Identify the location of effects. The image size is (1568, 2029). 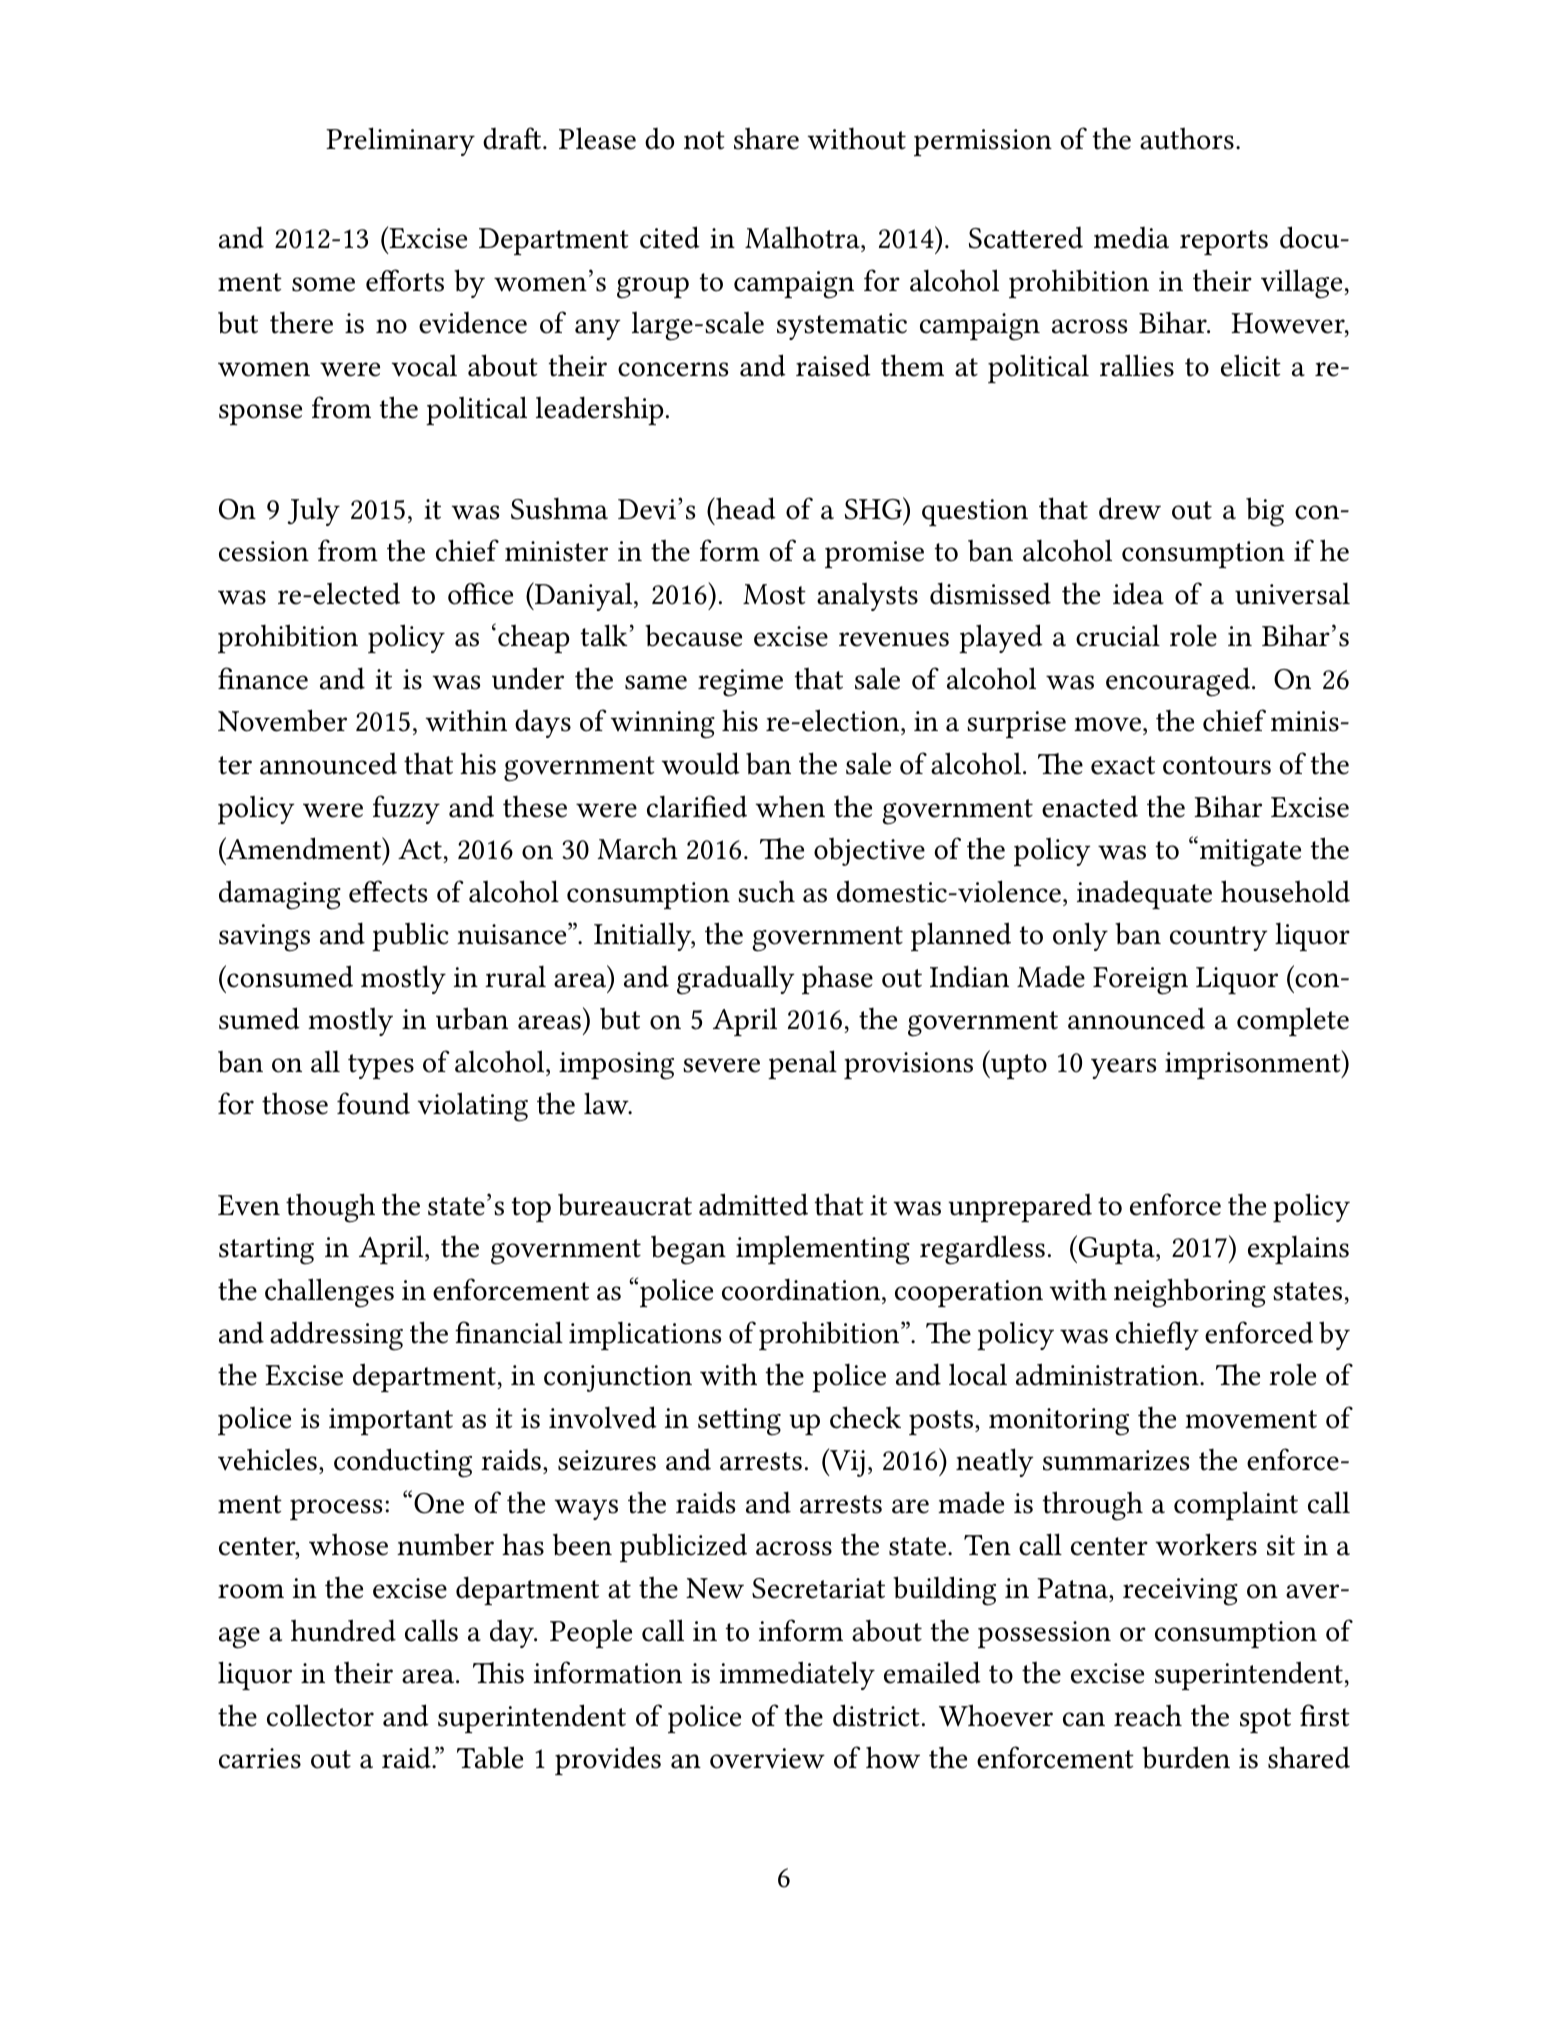
(388, 891).
